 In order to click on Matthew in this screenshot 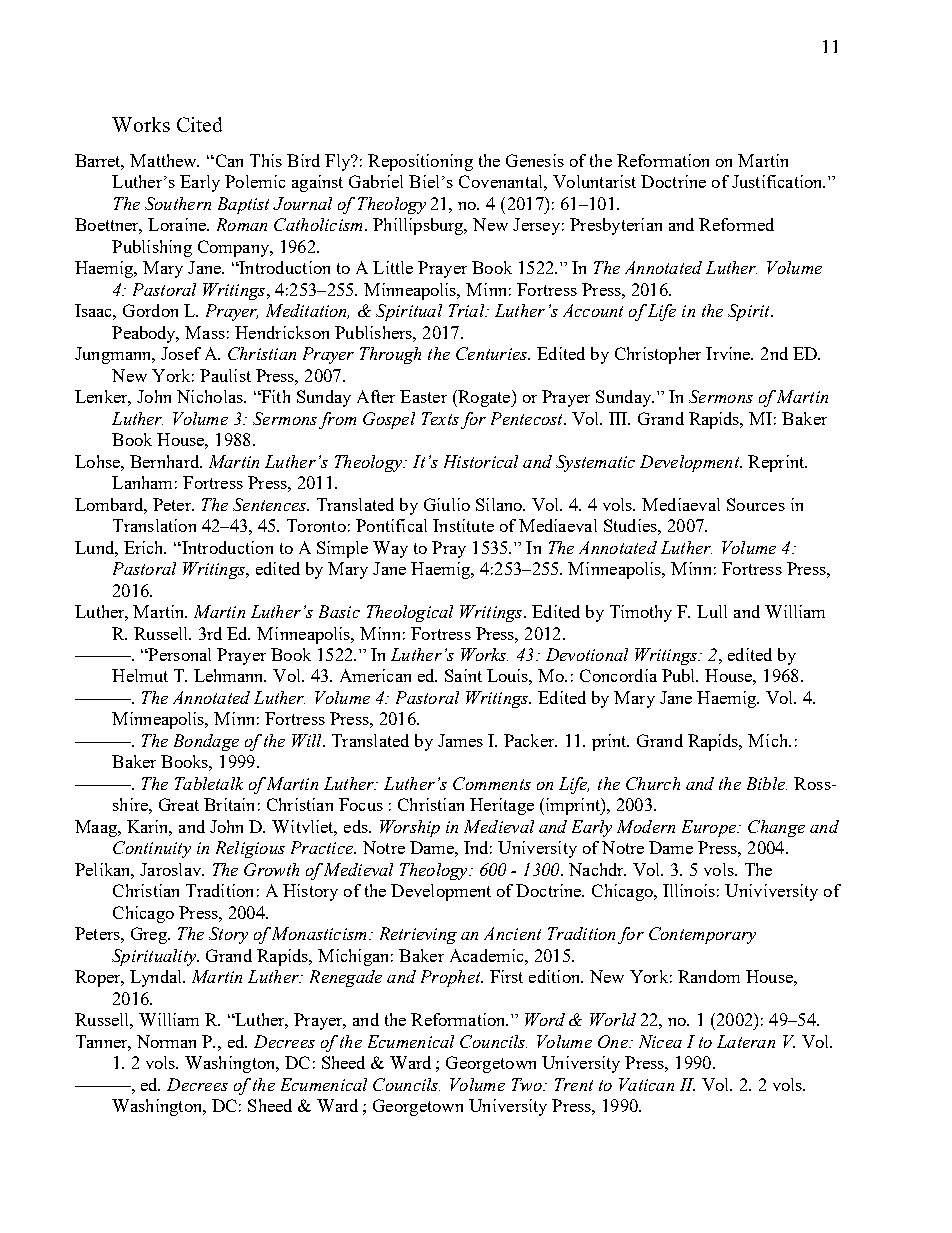, I will do `click(164, 160)`.
